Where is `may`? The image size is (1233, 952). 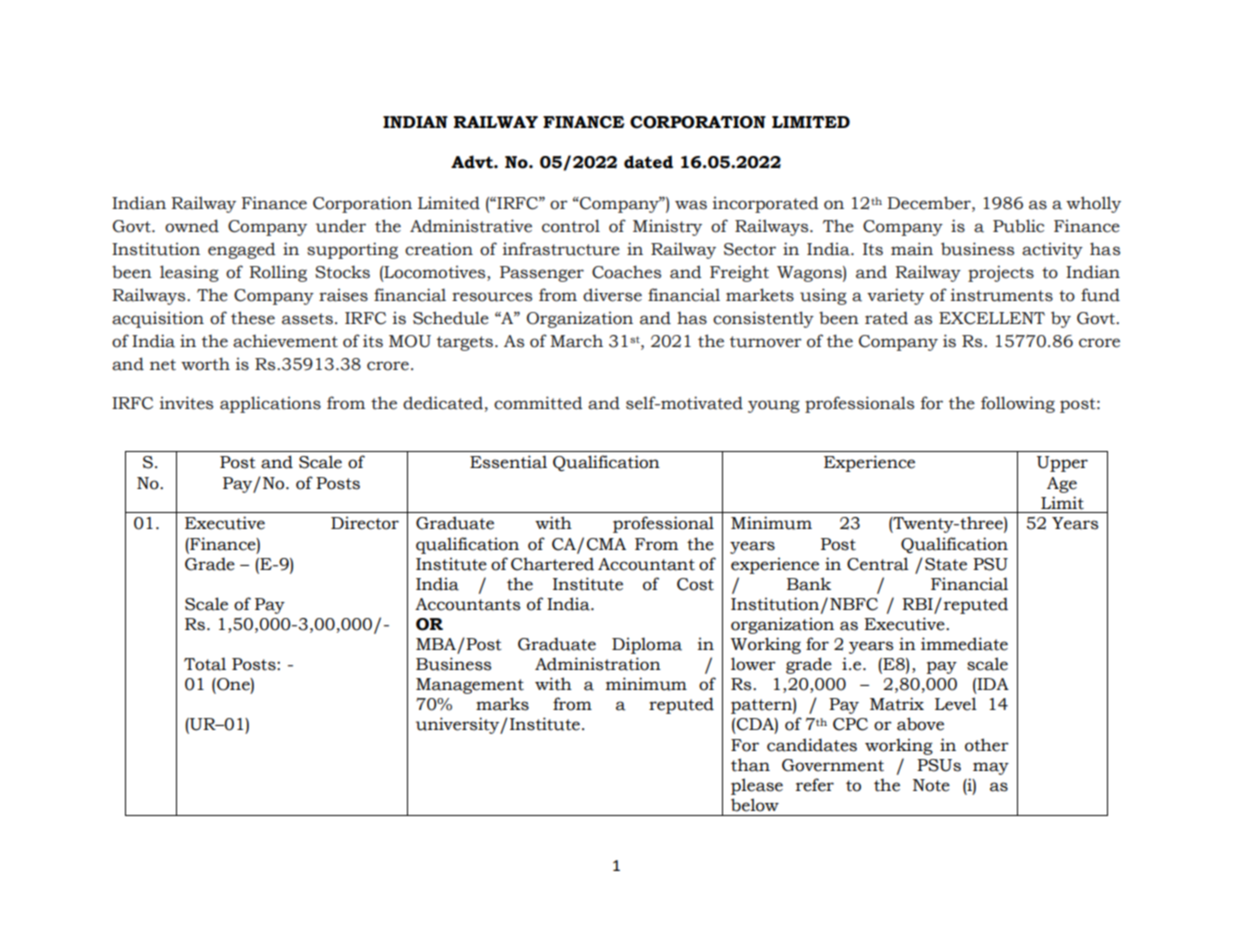 may is located at coordinates (991, 768).
